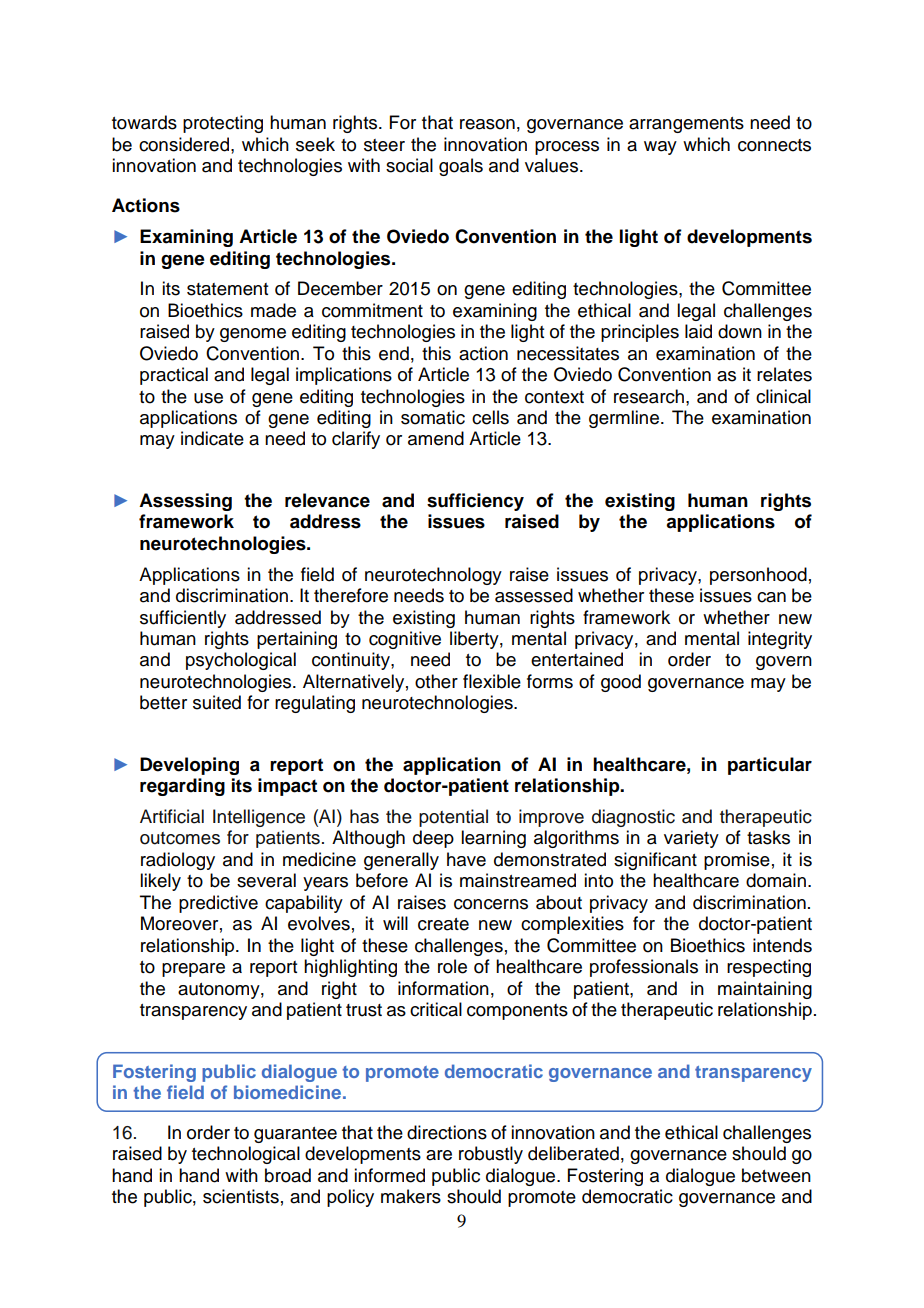 Image resolution: width=924 pixels, height=1308 pixels. I want to click on prepare, so click(193, 970).
